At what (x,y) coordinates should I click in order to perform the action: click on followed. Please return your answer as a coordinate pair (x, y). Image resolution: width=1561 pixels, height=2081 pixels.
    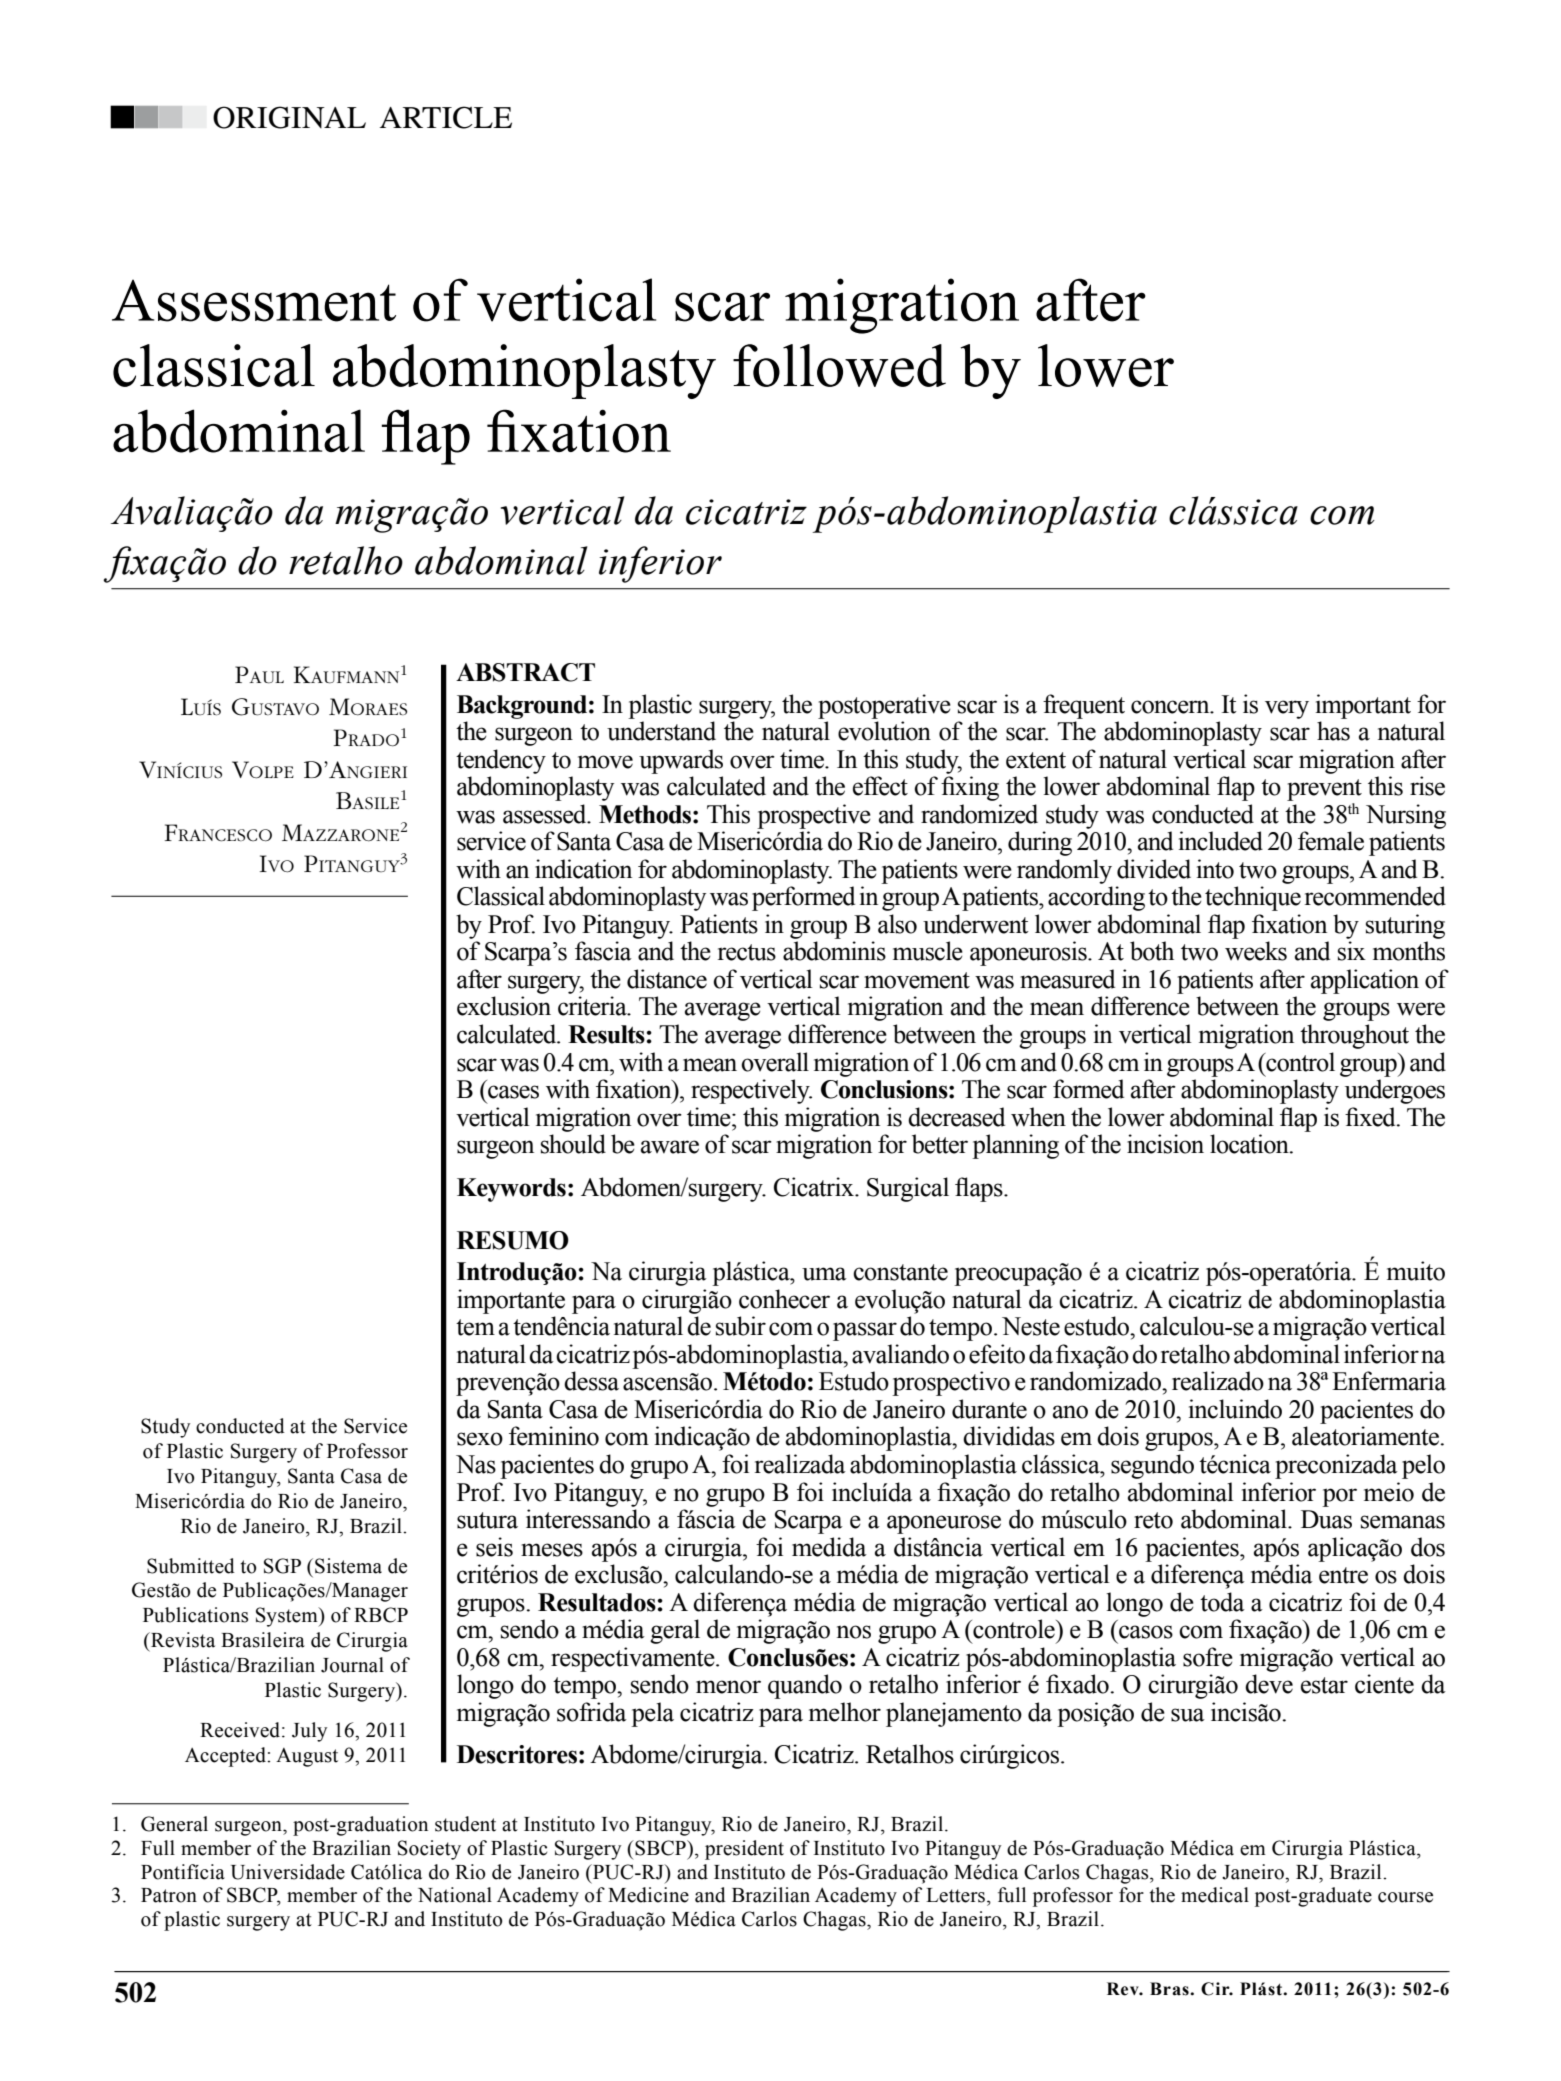
    Looking at the image, I should click on (839, 365).
